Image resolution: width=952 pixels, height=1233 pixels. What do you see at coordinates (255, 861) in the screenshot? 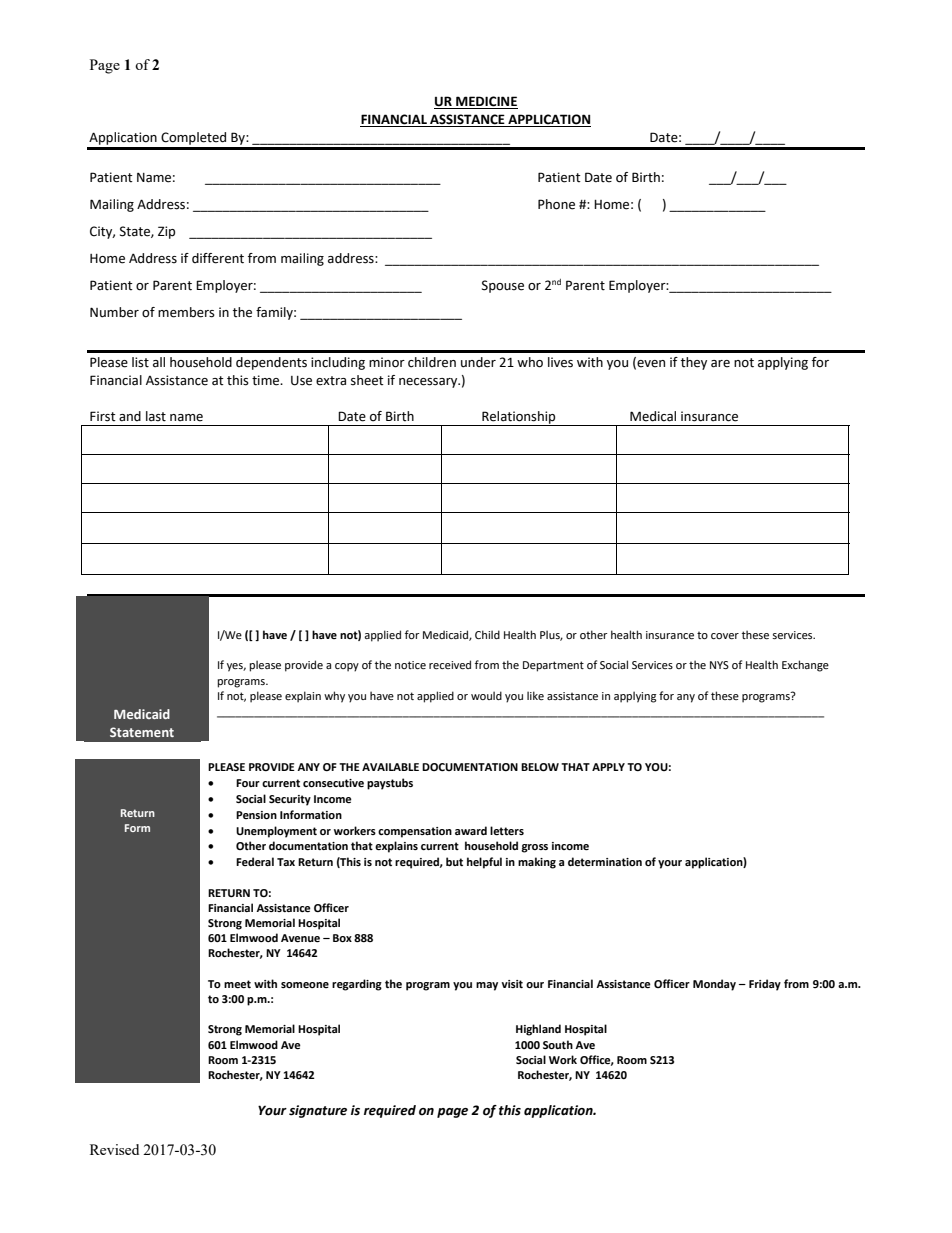
I see `Federal` at bounding box center [255, 861].
